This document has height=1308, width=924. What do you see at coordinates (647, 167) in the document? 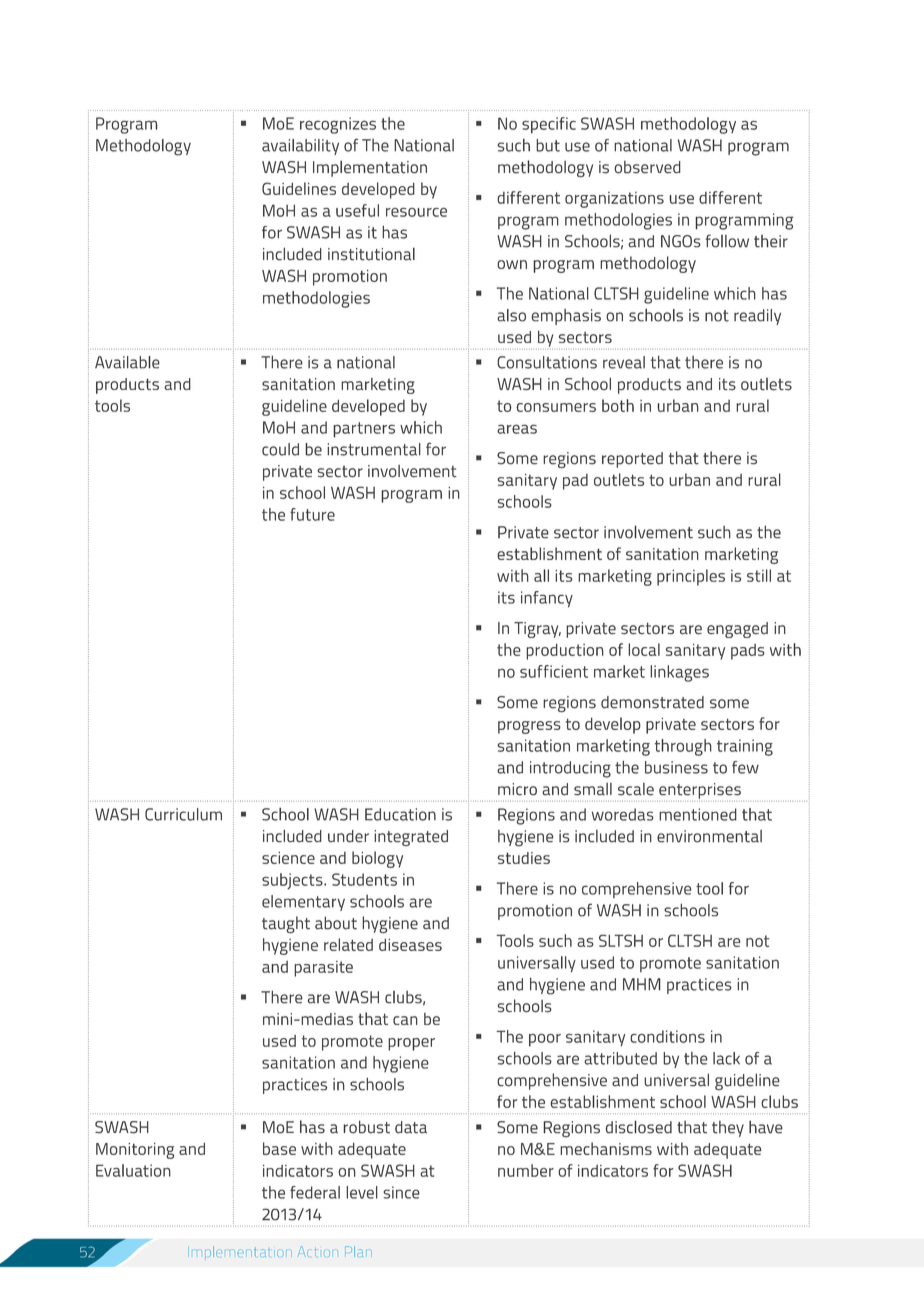
I see `observed` at bounding box center [647, 167].
